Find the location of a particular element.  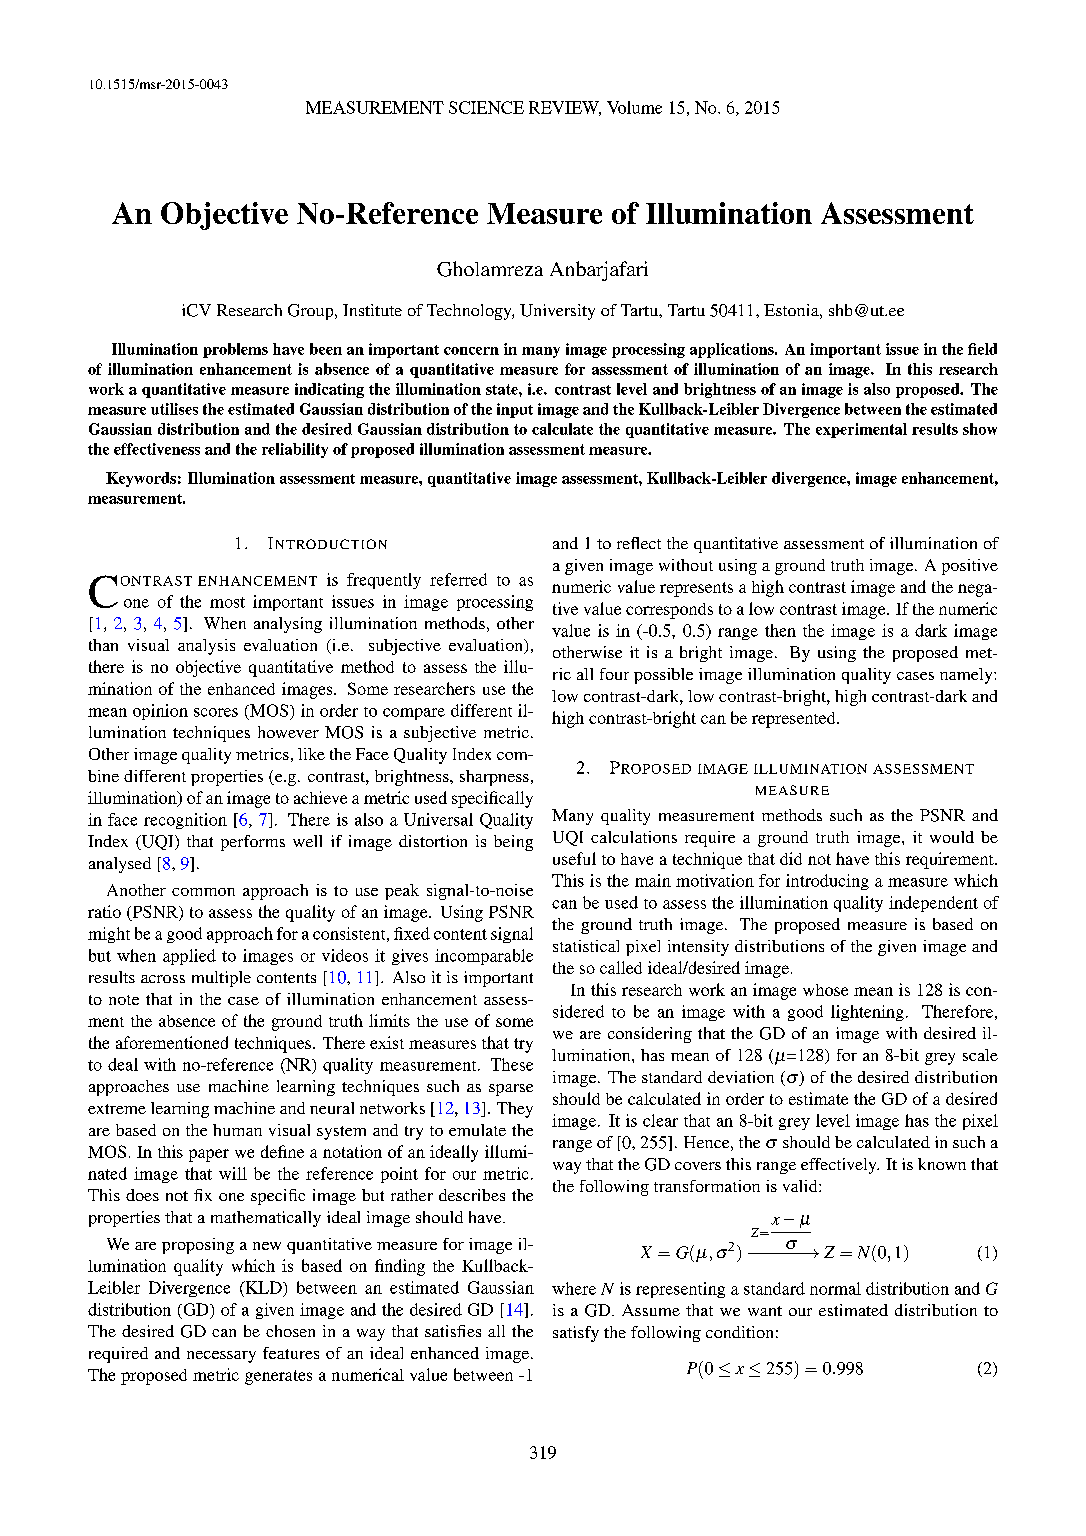

Volume is located at coordinates (634, 107).
